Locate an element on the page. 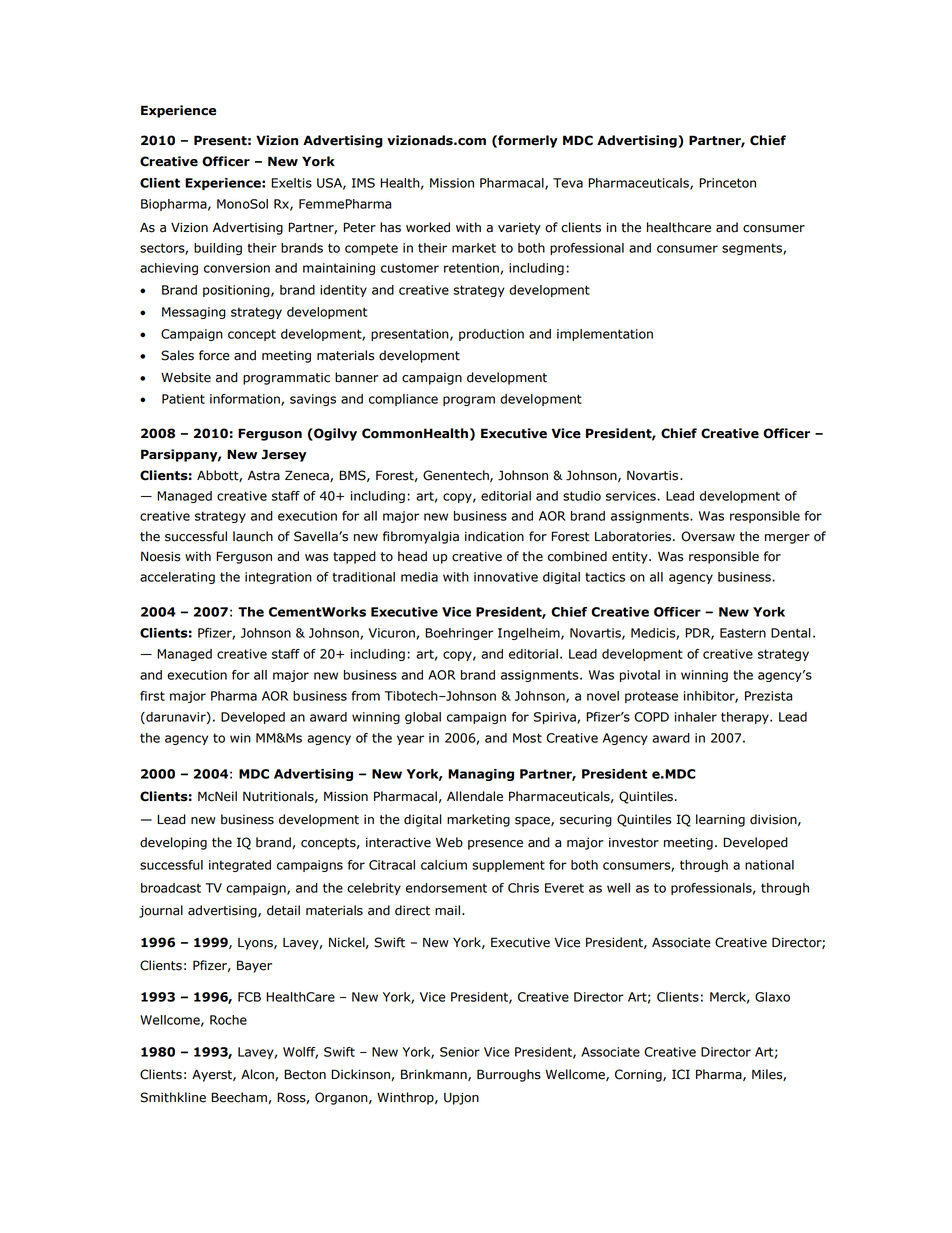  production is located at coordinates (491, 335).
